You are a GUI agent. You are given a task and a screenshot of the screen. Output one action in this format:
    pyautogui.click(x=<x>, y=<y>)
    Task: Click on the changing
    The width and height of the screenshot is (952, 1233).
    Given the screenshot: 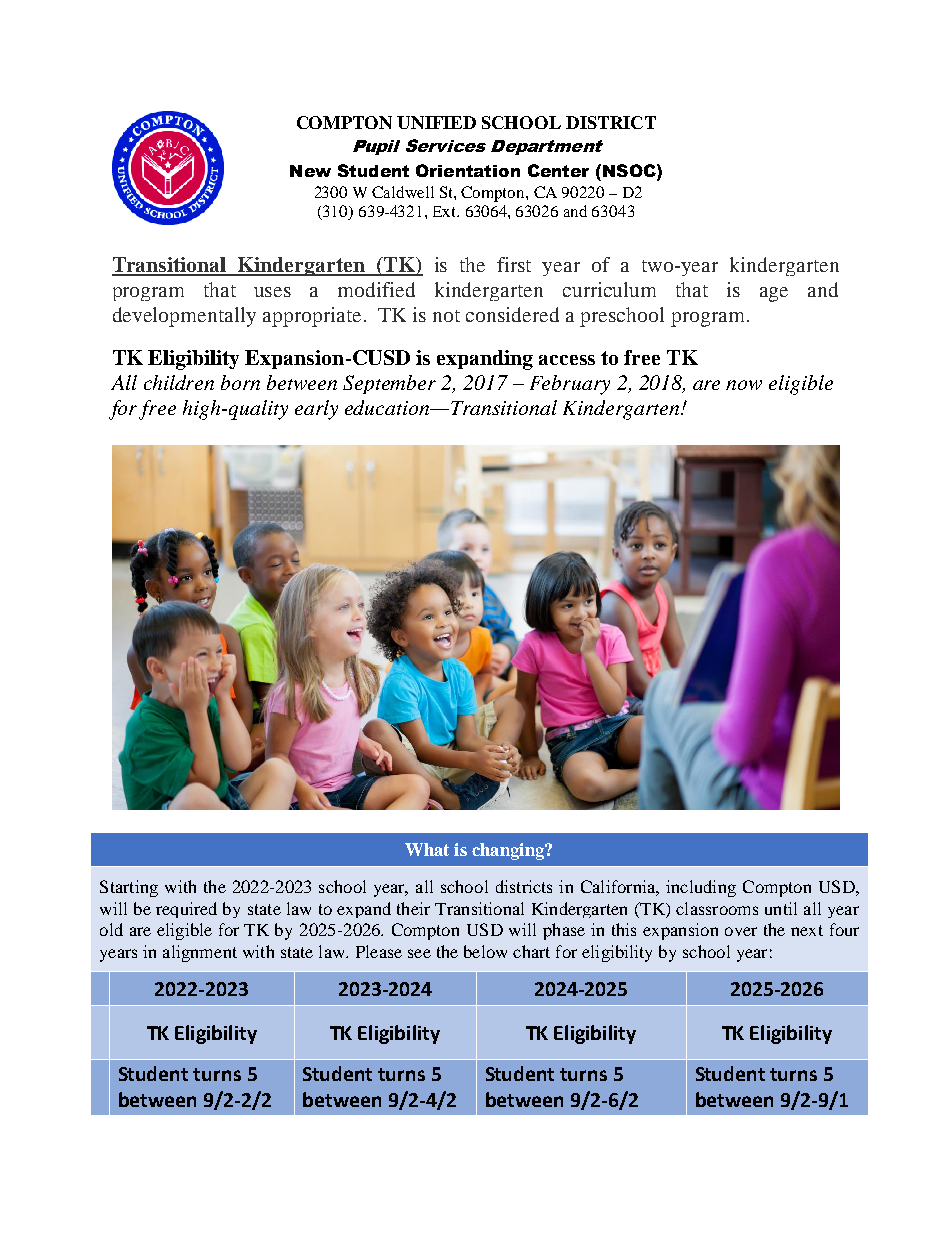 What is the action you would take?
    pyautogui.click(x=509, y=851)
